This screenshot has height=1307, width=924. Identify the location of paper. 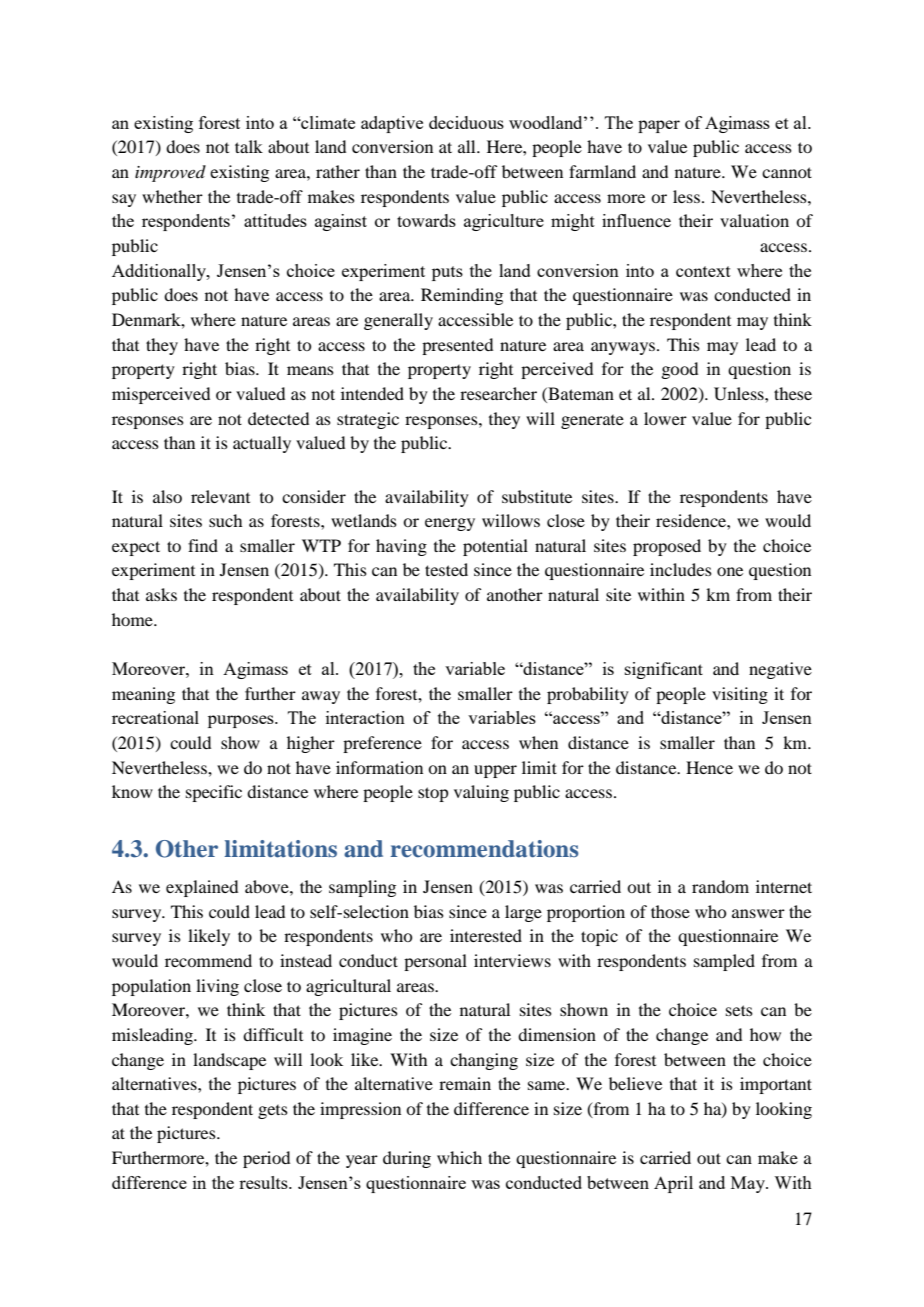
(659, 126).
